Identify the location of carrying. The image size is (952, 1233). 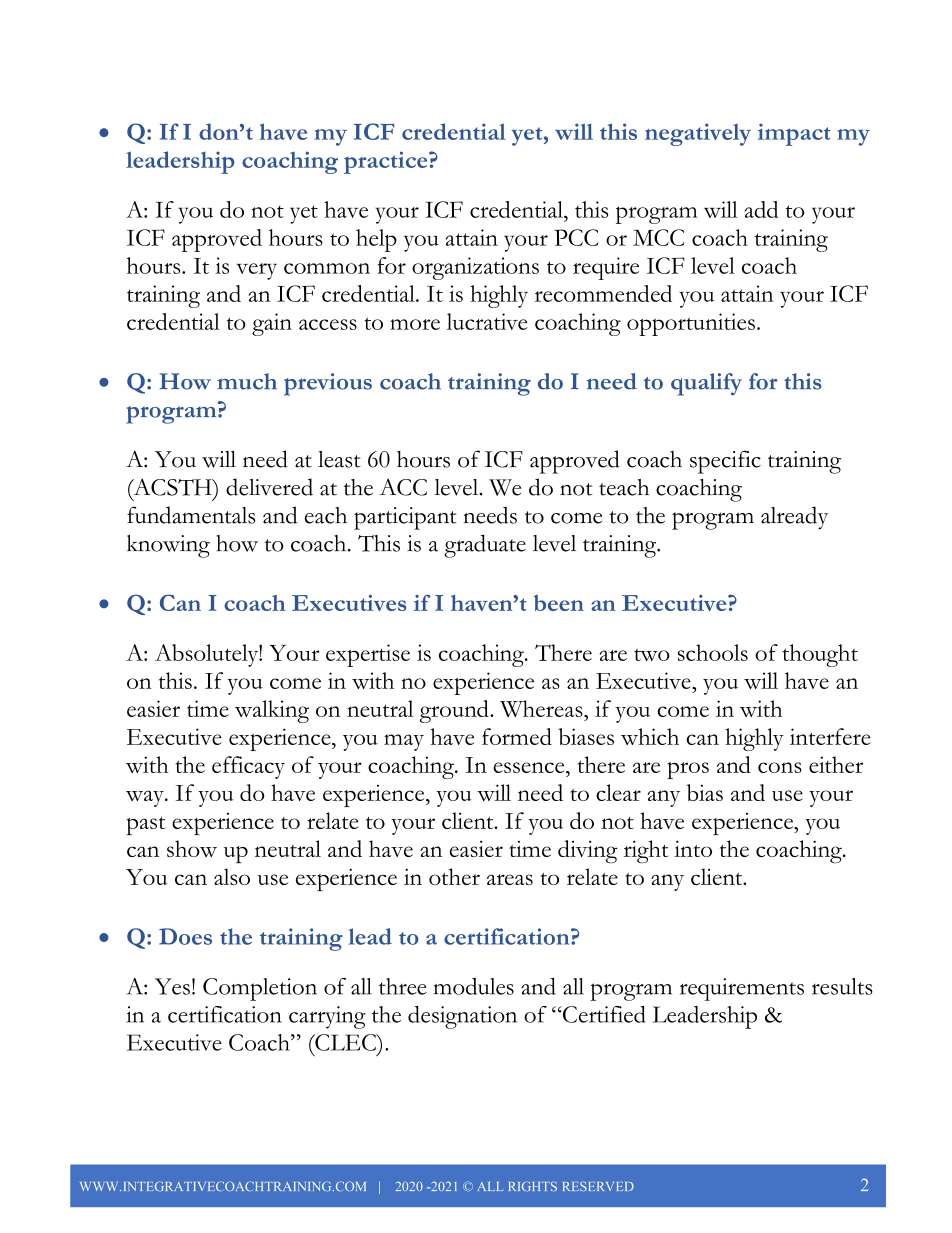
(327, 1017).
